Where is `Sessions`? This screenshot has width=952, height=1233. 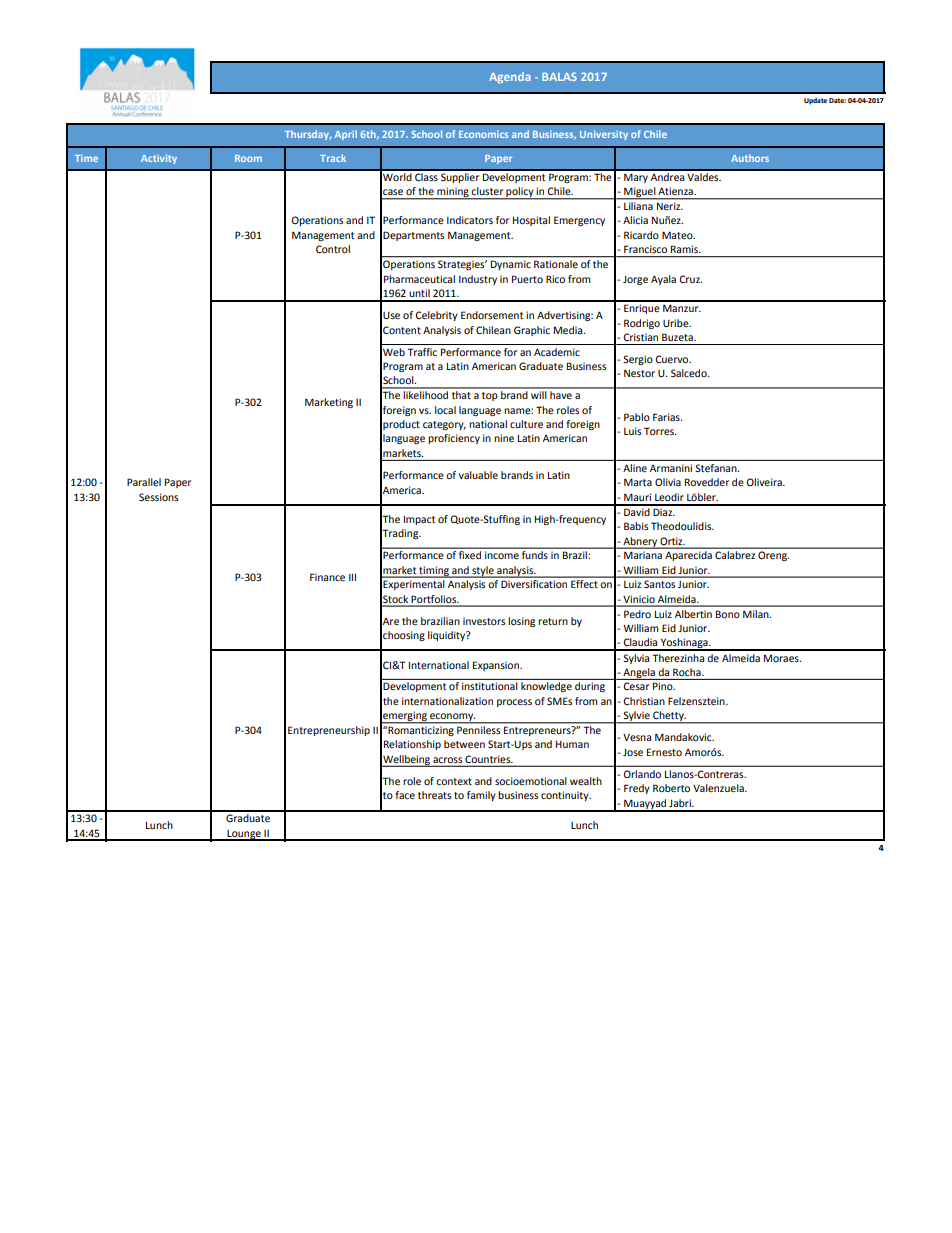 Sessions is located at coordinates (158, 497).
